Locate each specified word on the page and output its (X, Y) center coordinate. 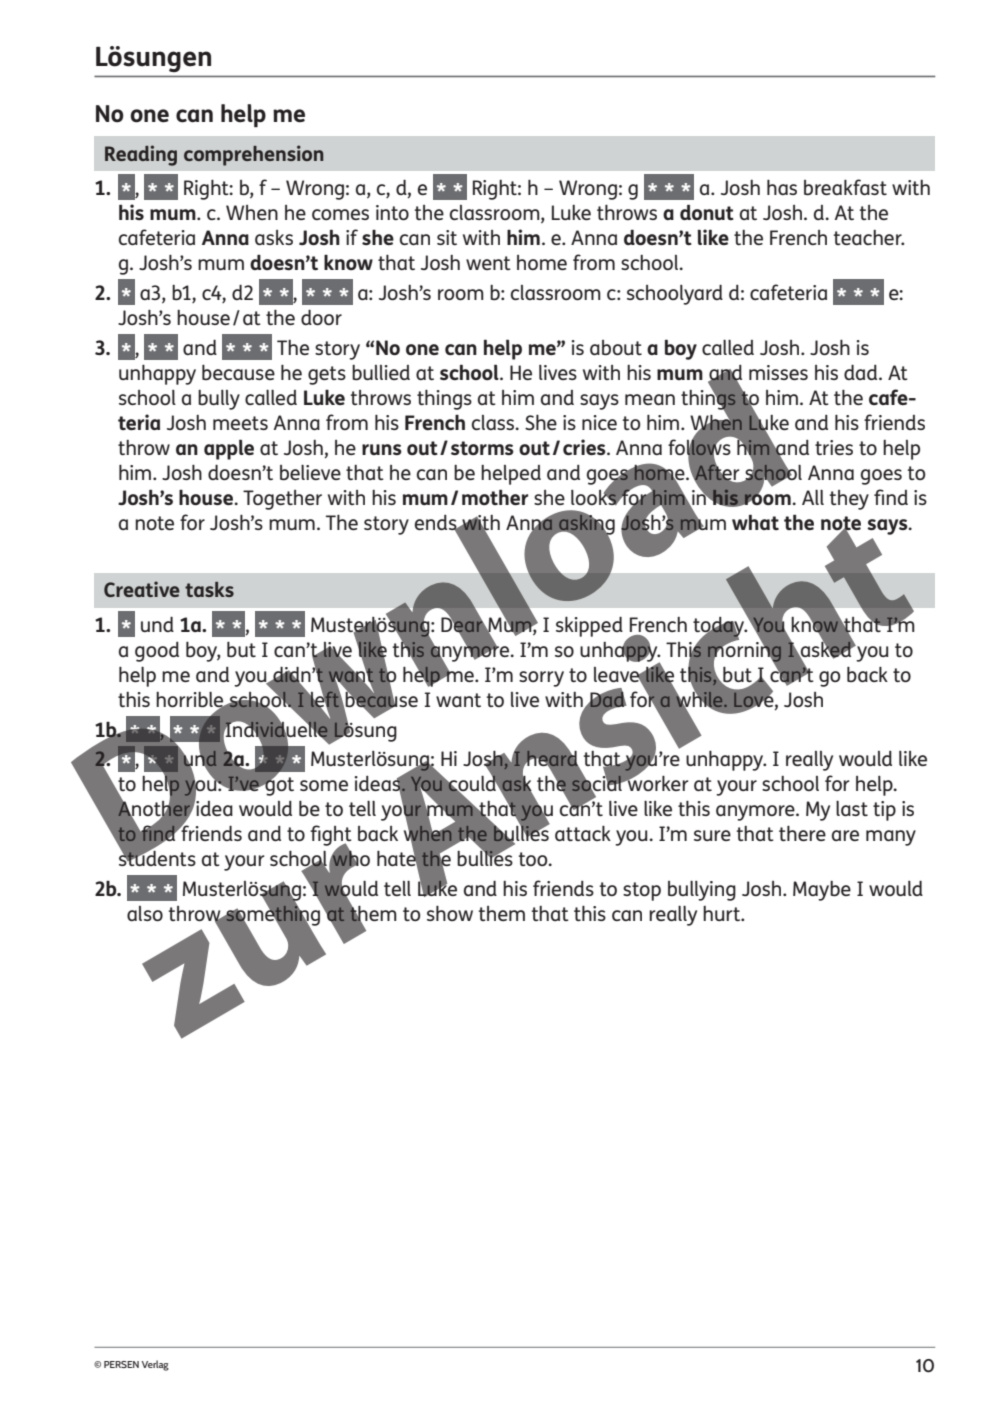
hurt (723, 913)
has (782, 187)
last (852, 808)
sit (447, 237)
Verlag (155, 1365)
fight (331, 837)
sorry (541, 679)
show (450, 913)
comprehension (254, 155)
